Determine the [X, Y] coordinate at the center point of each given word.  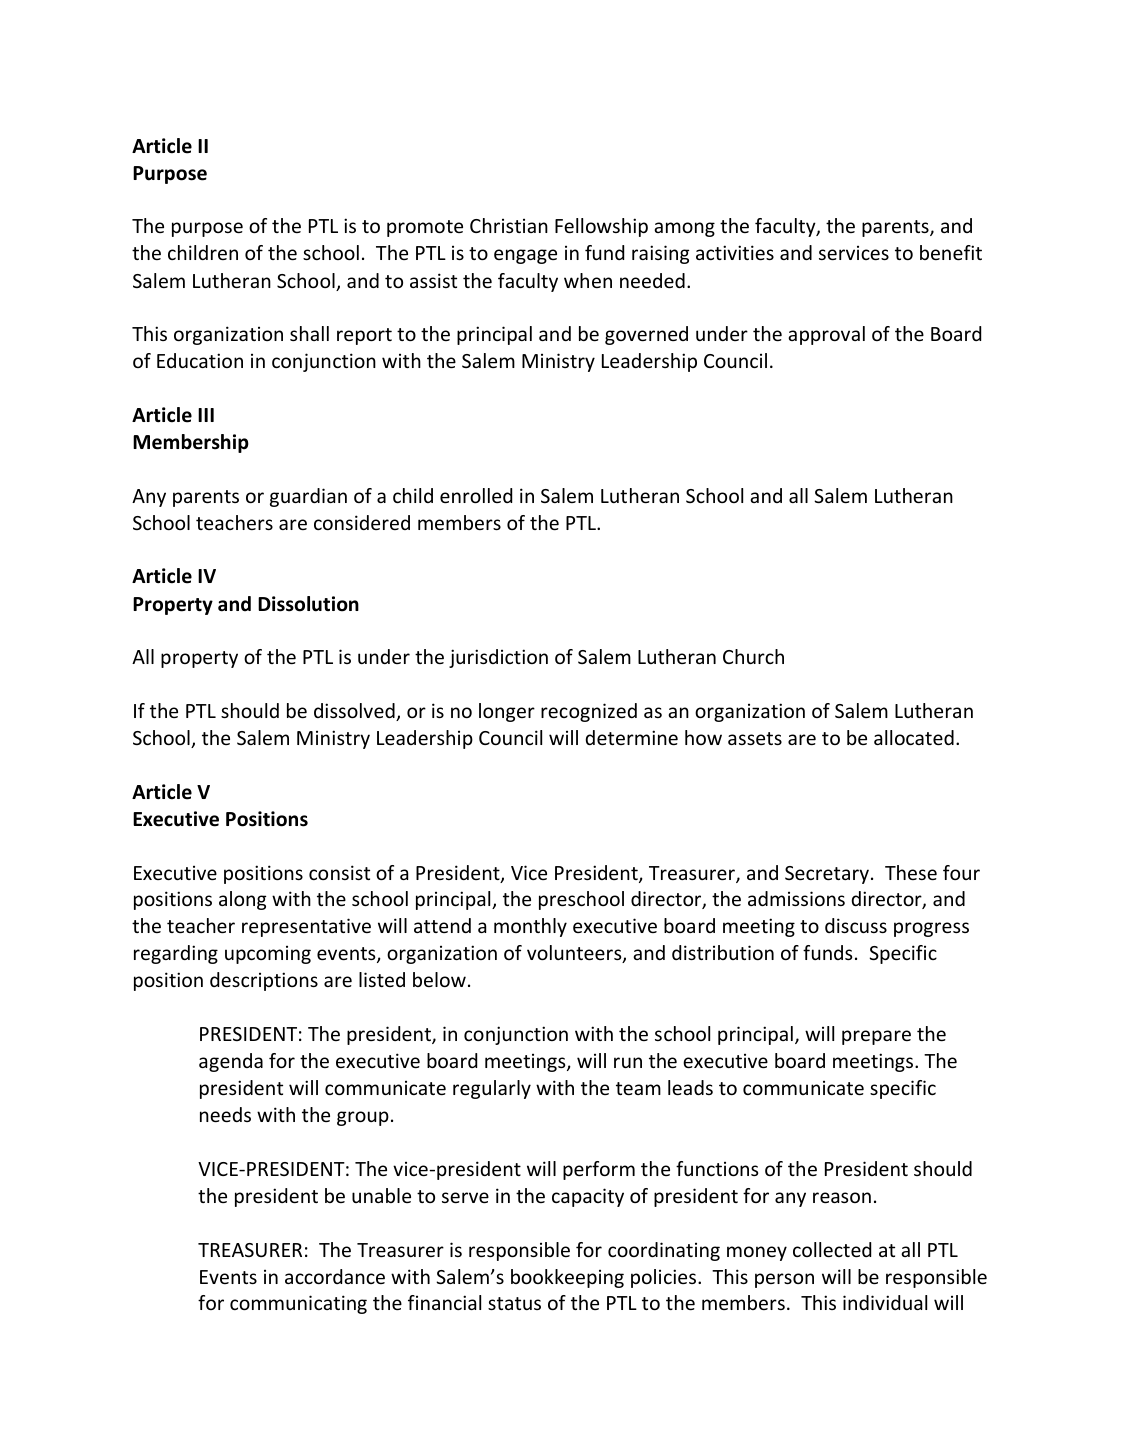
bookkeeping [567, 1278]
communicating [298, 1304]
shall [309, 333]
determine [631, 737]
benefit [951, 252]
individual [885, 1302]
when [588, 280]
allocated [914, 737]
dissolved [355, 712]
